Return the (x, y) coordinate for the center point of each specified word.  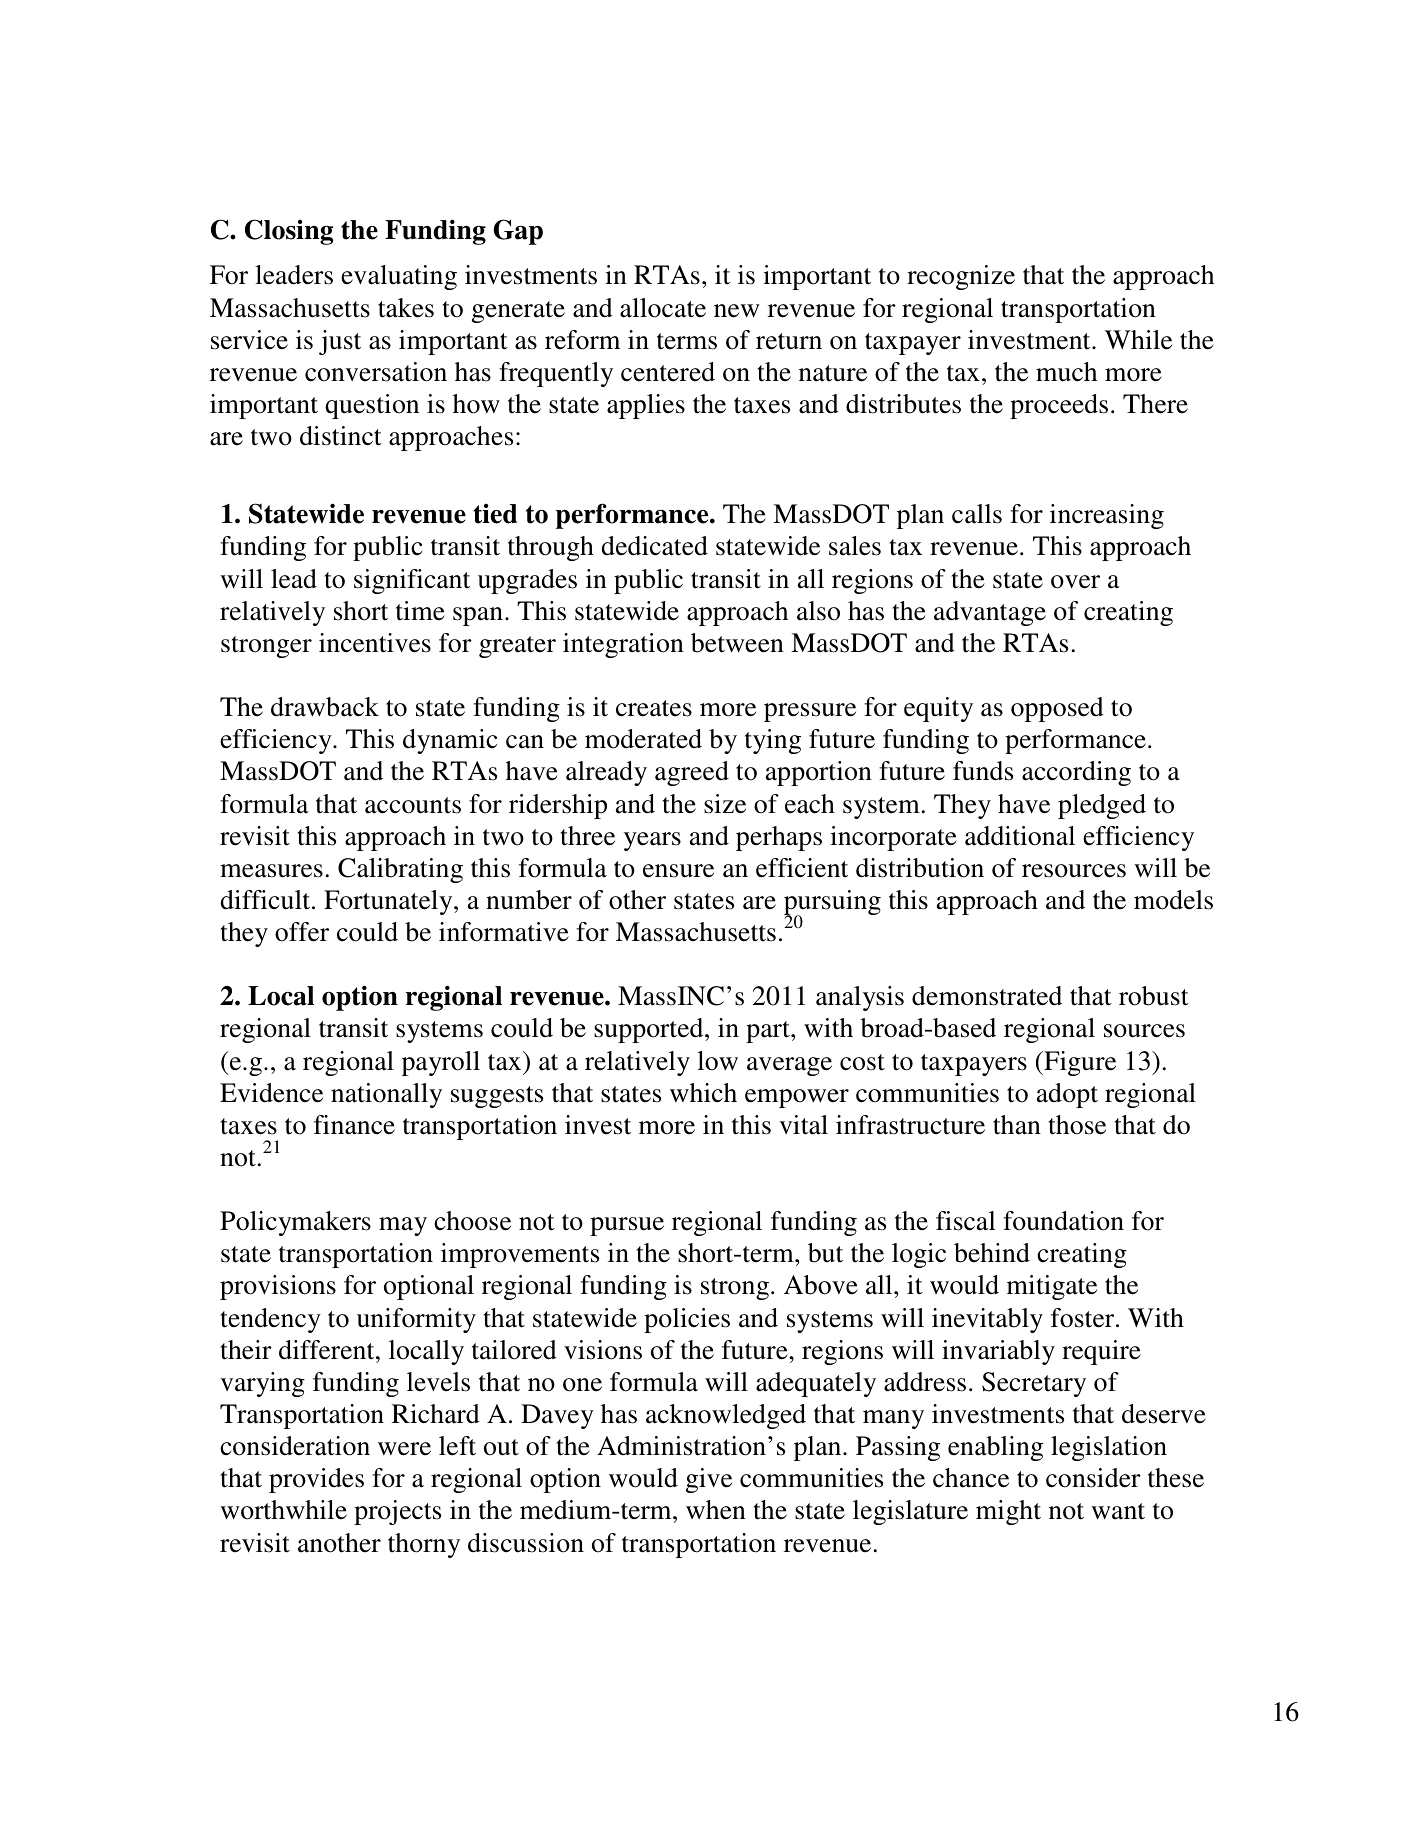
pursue (627, 1226)
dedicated (654, 546)
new (736, 311)
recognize (961, 277)
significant (412, 581)
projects (397, 1512)
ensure (678, 871)
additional (1020, 836)
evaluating (399, 277)
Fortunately (389, 902)
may (403, 1226)
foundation (1063, 1221)
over (1075, 582)
